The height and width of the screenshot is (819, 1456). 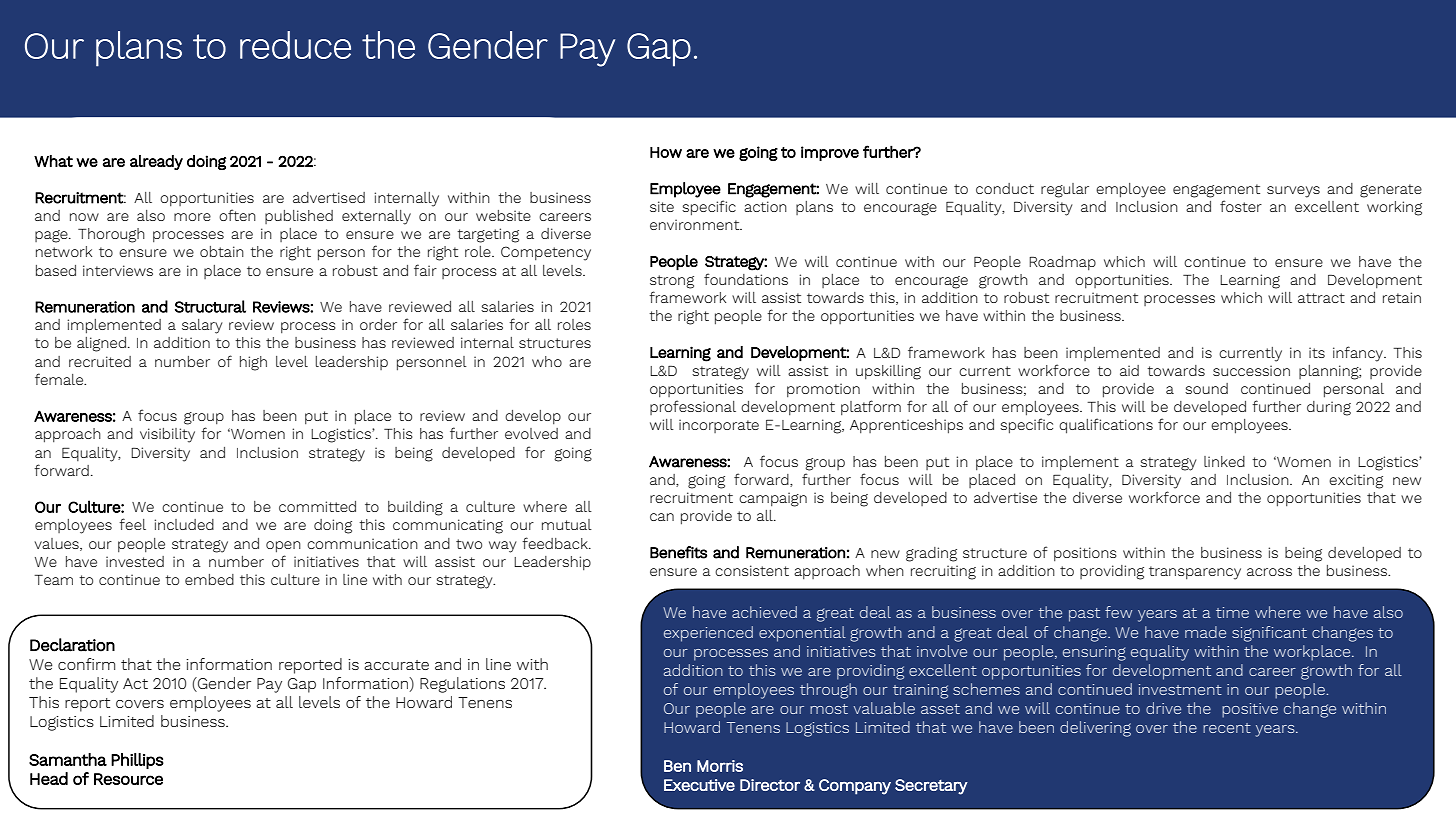 I want to click on across, so click(x=1269, y=572).
